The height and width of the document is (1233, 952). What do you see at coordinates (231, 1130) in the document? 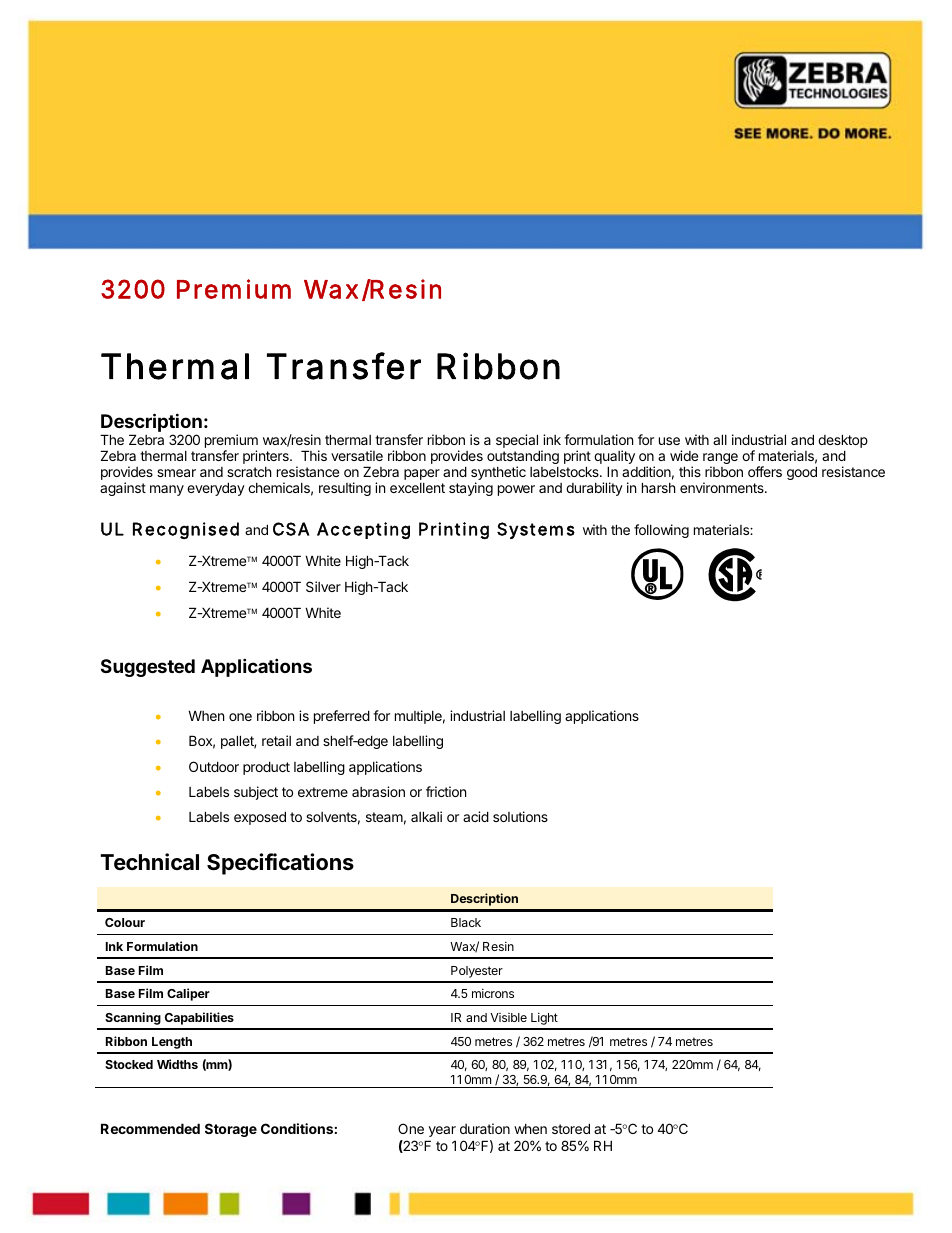
I see `Storage` at bounding box center [231, 1130].
